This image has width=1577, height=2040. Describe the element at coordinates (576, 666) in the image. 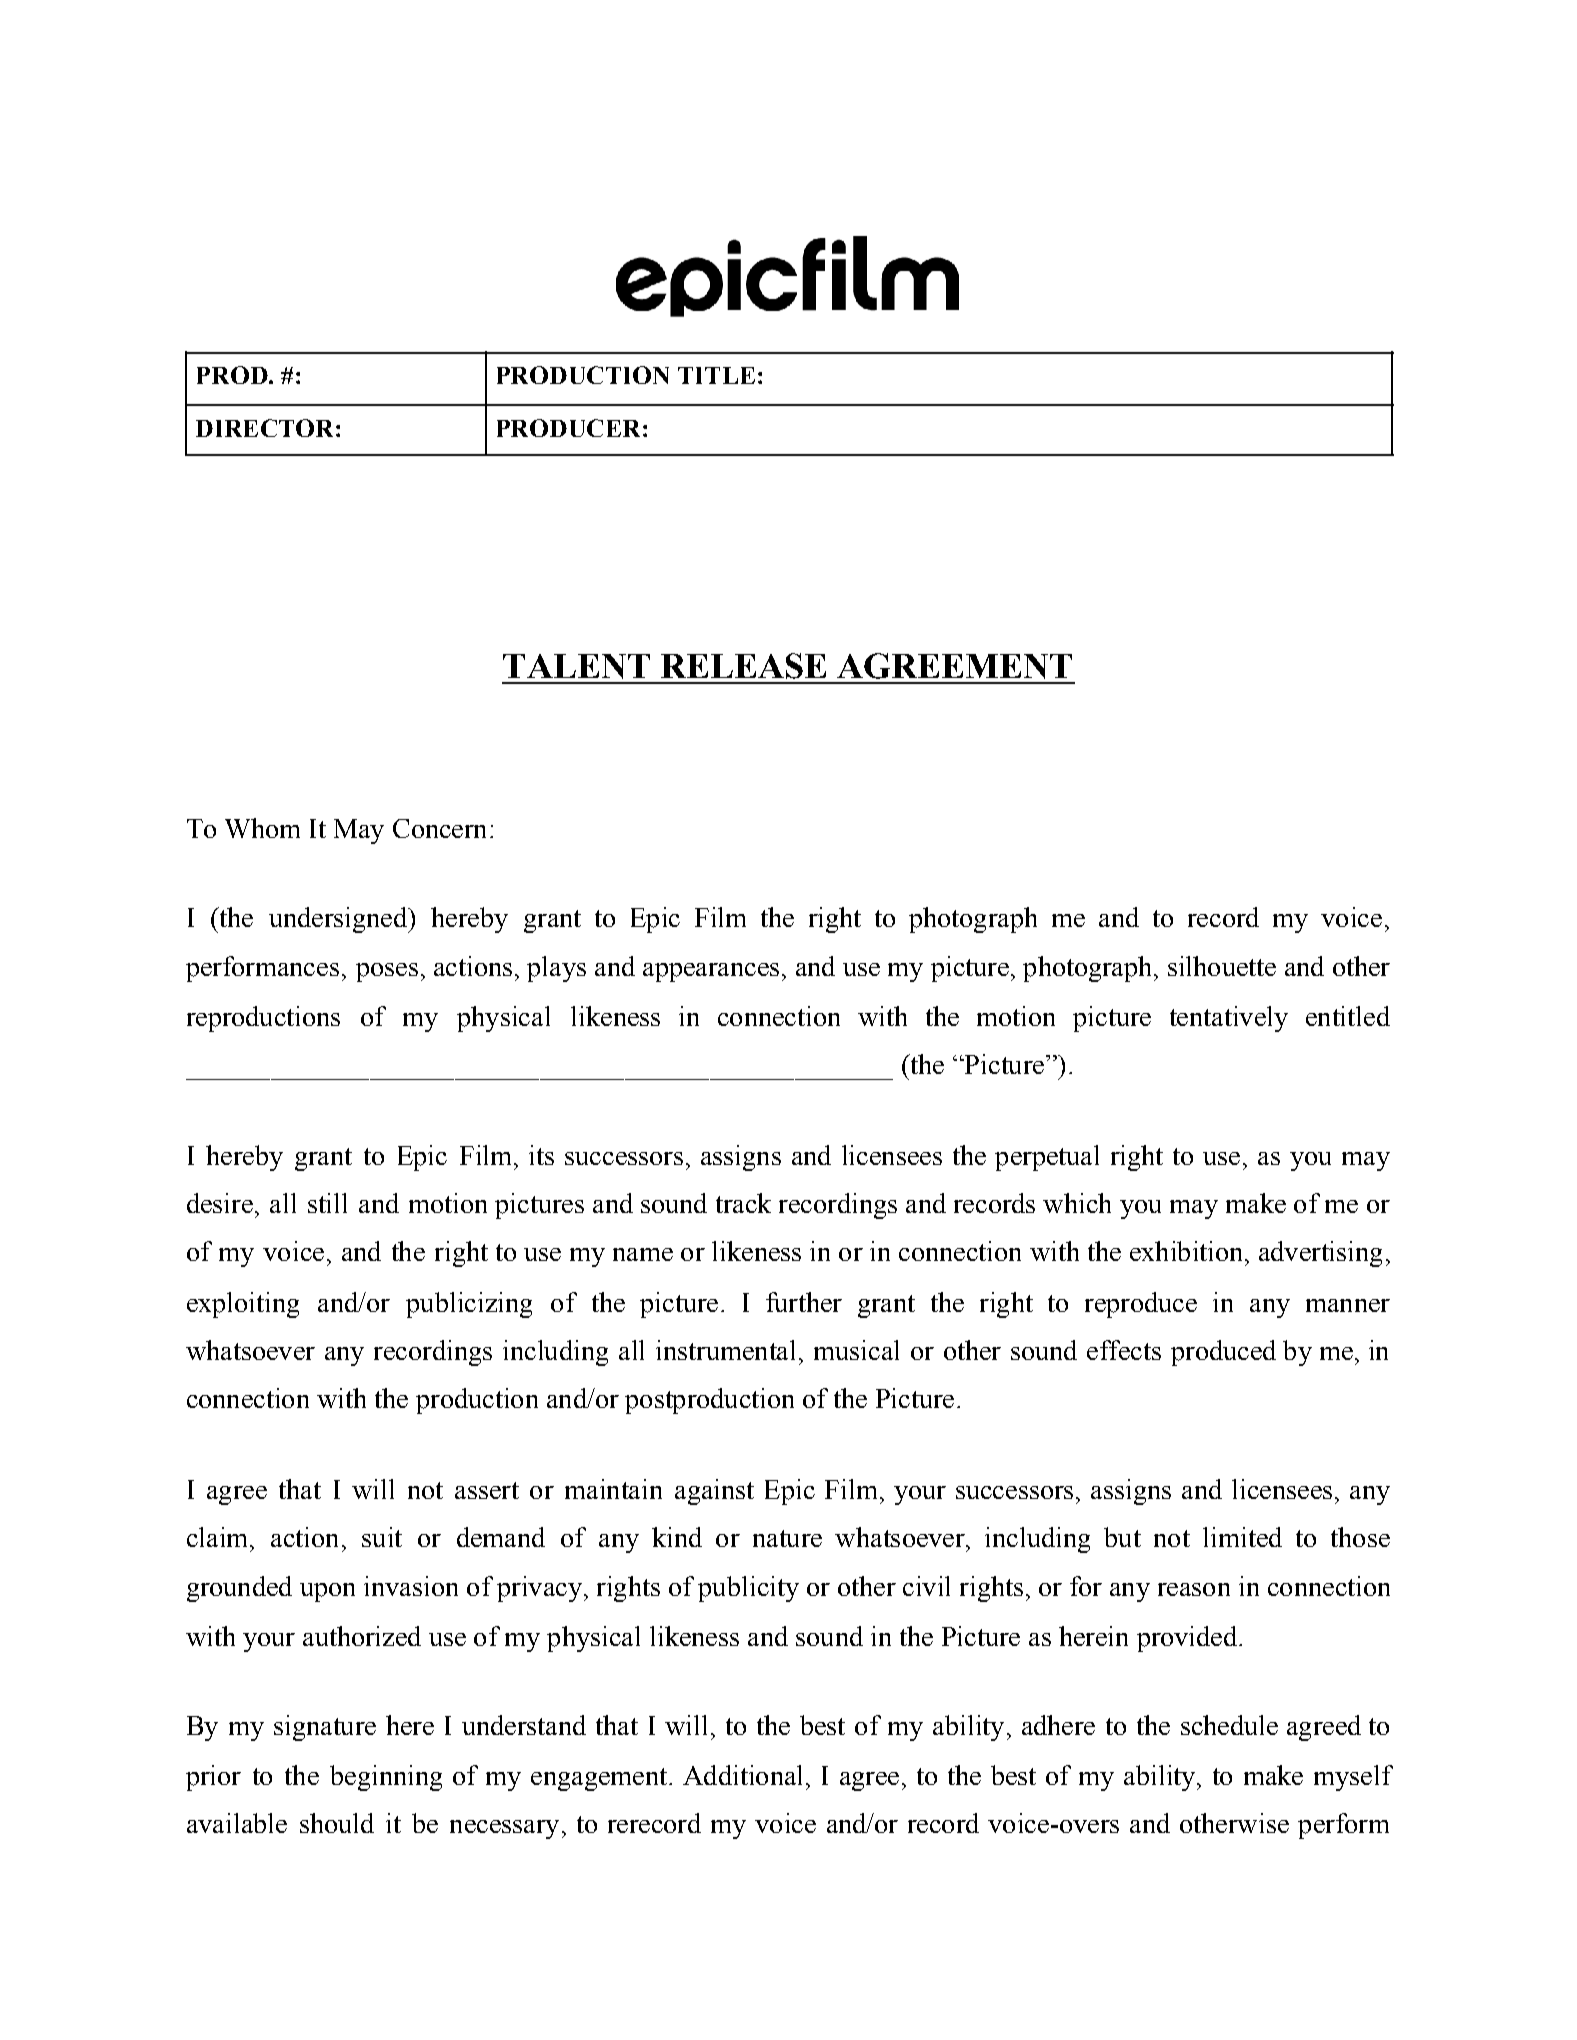

I see `TALENT` at that location.
